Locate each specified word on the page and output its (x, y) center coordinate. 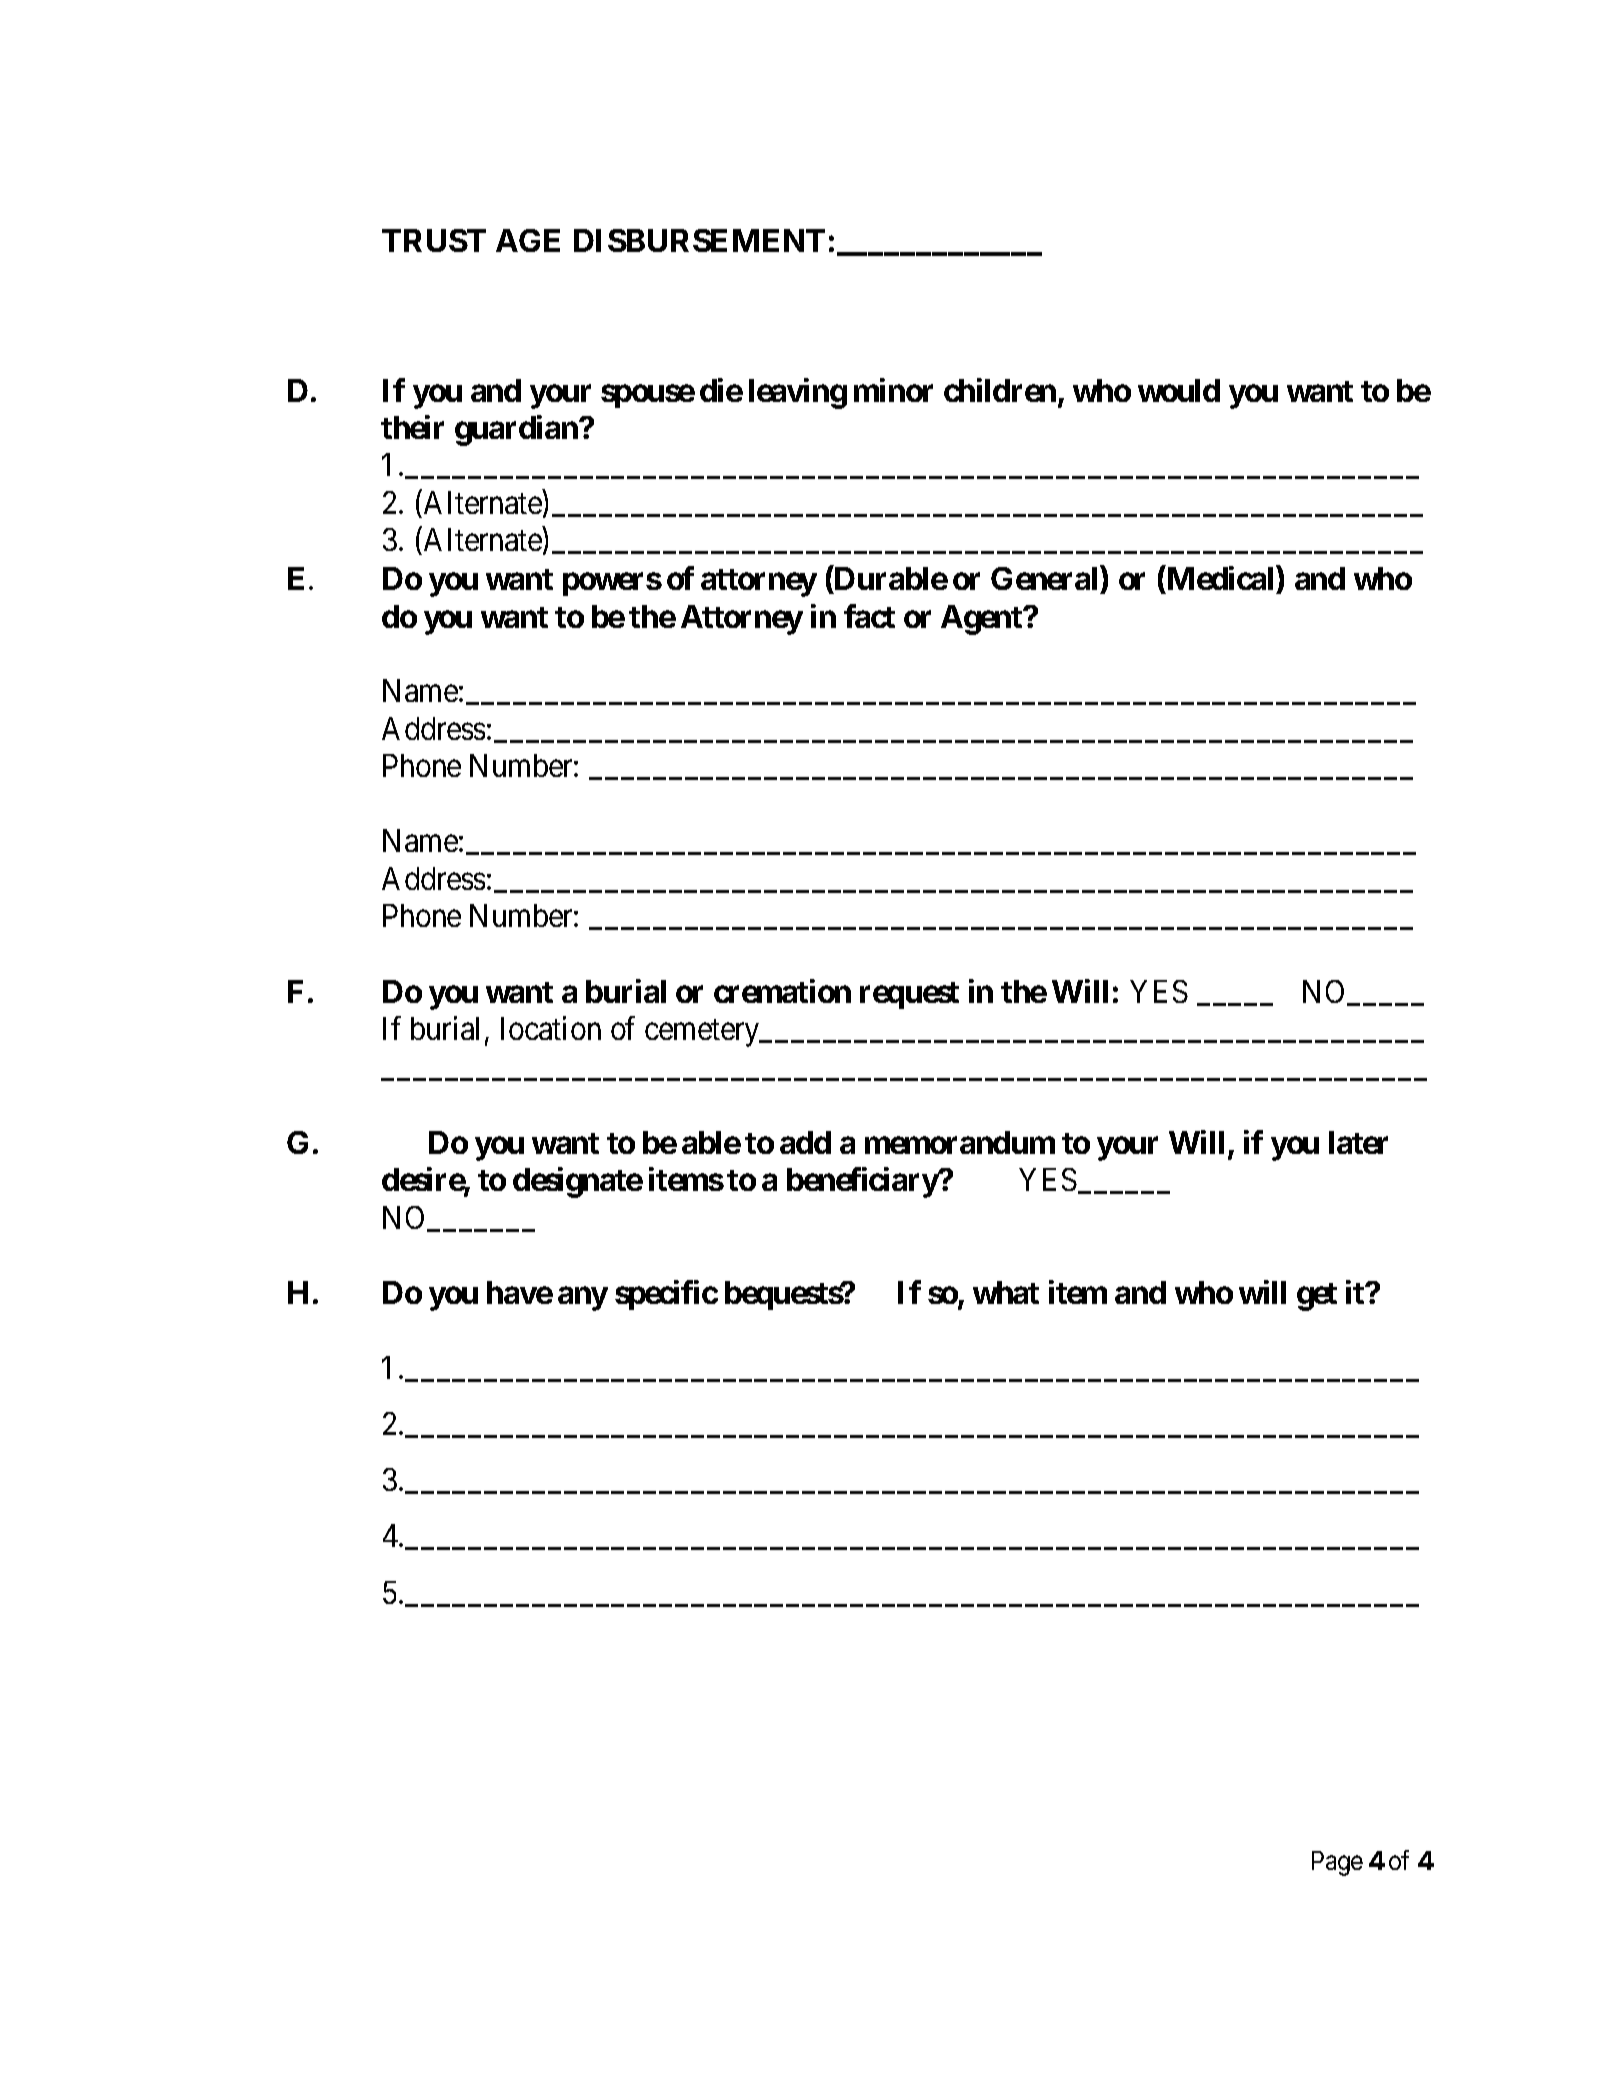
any (583, 1299)
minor (893, 390)
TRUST (434, 240)
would (1179, 390)
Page (1337, 1863)
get (1317, 1297)
